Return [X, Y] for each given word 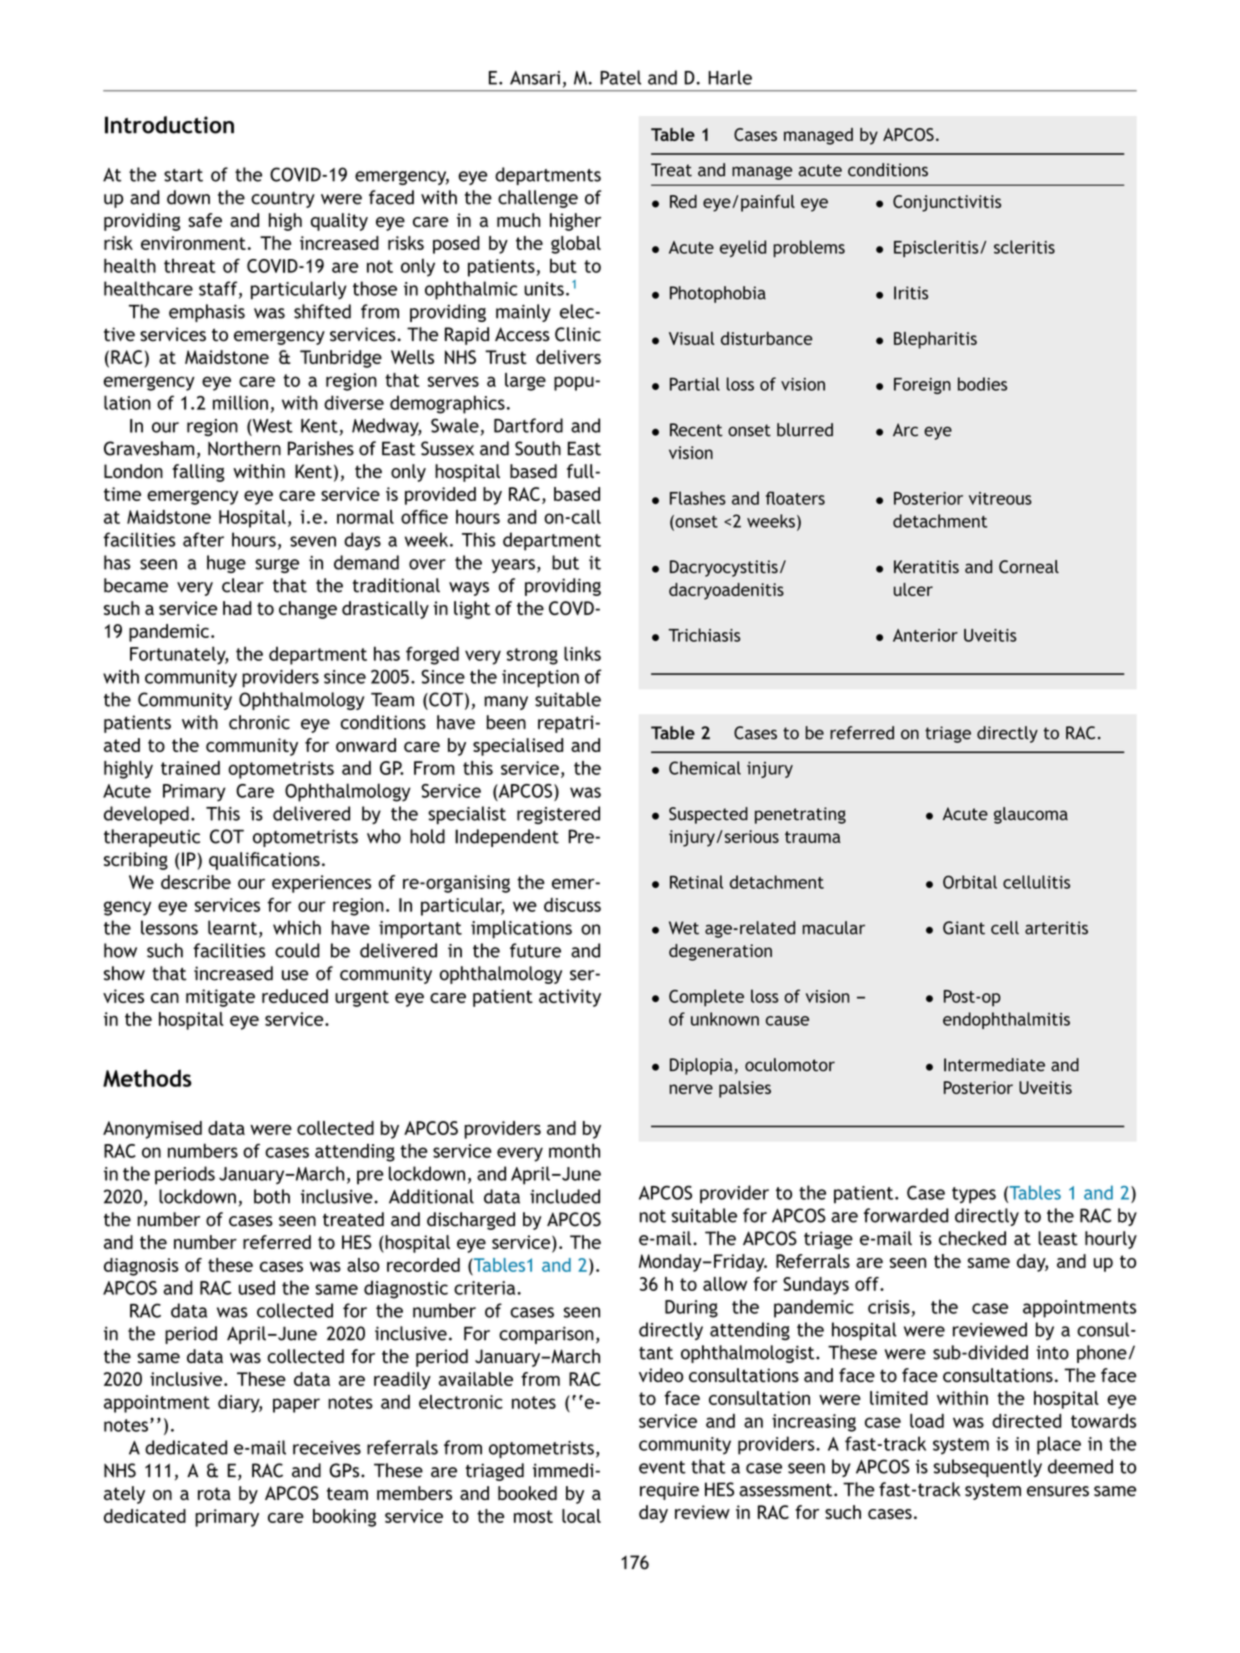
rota [214, 1493]
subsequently [988, 1468]
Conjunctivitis [947, 203]
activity [570, 998]
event [662, 1467]
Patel [620, 77]
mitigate [220, 998]
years [513, 566]
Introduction [169, 125]
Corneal [1029, 567]
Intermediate [994, 1065]
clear [243, 585]
